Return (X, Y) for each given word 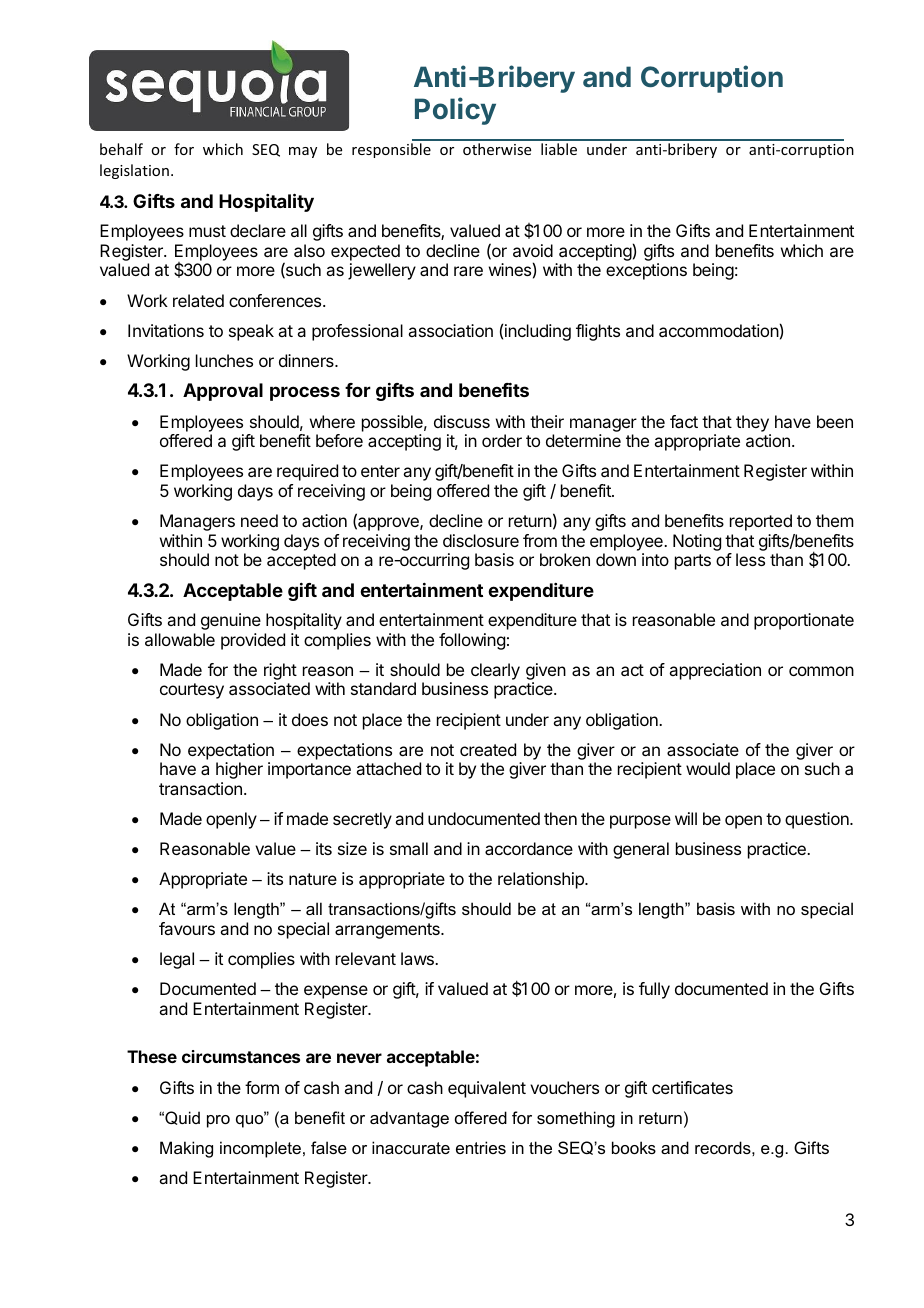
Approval (223, 392)
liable (559, 149)
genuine (231, 621)
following (472, 641)
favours (187, 928)
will (686, 818)
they (752, 423)
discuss (462, 421)
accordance (529, 848)
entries (481, 1147)
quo (251, 1120)
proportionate (804, 621)
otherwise (497, 149)
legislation (134, 171)
